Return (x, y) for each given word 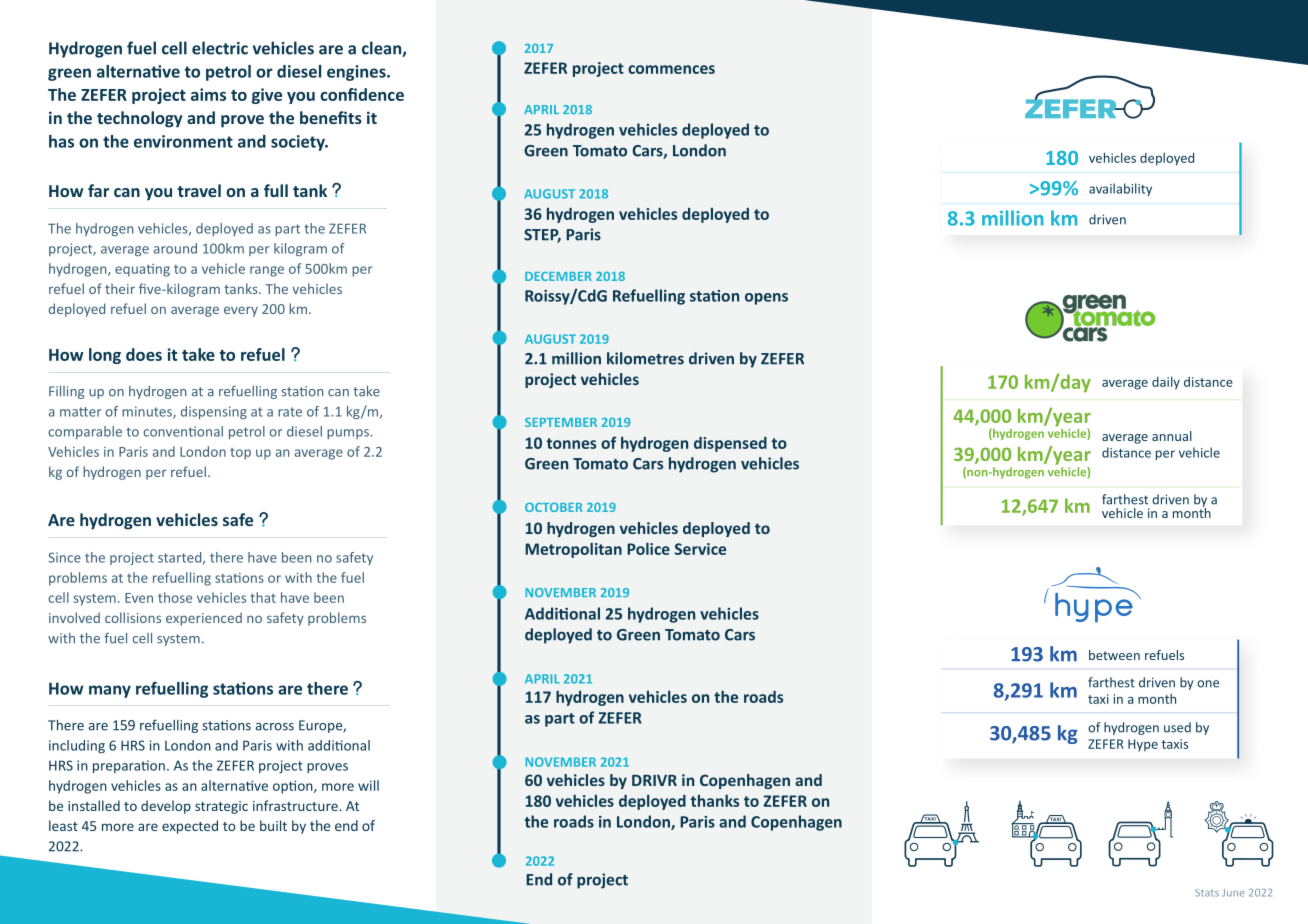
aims (208, 94)
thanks (714, 800)
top (240, 454)
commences (671, 69)
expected (190, 827)
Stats (1207, 893)
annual (1172, 436)
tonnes (571, 443)
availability (1120, 189)
